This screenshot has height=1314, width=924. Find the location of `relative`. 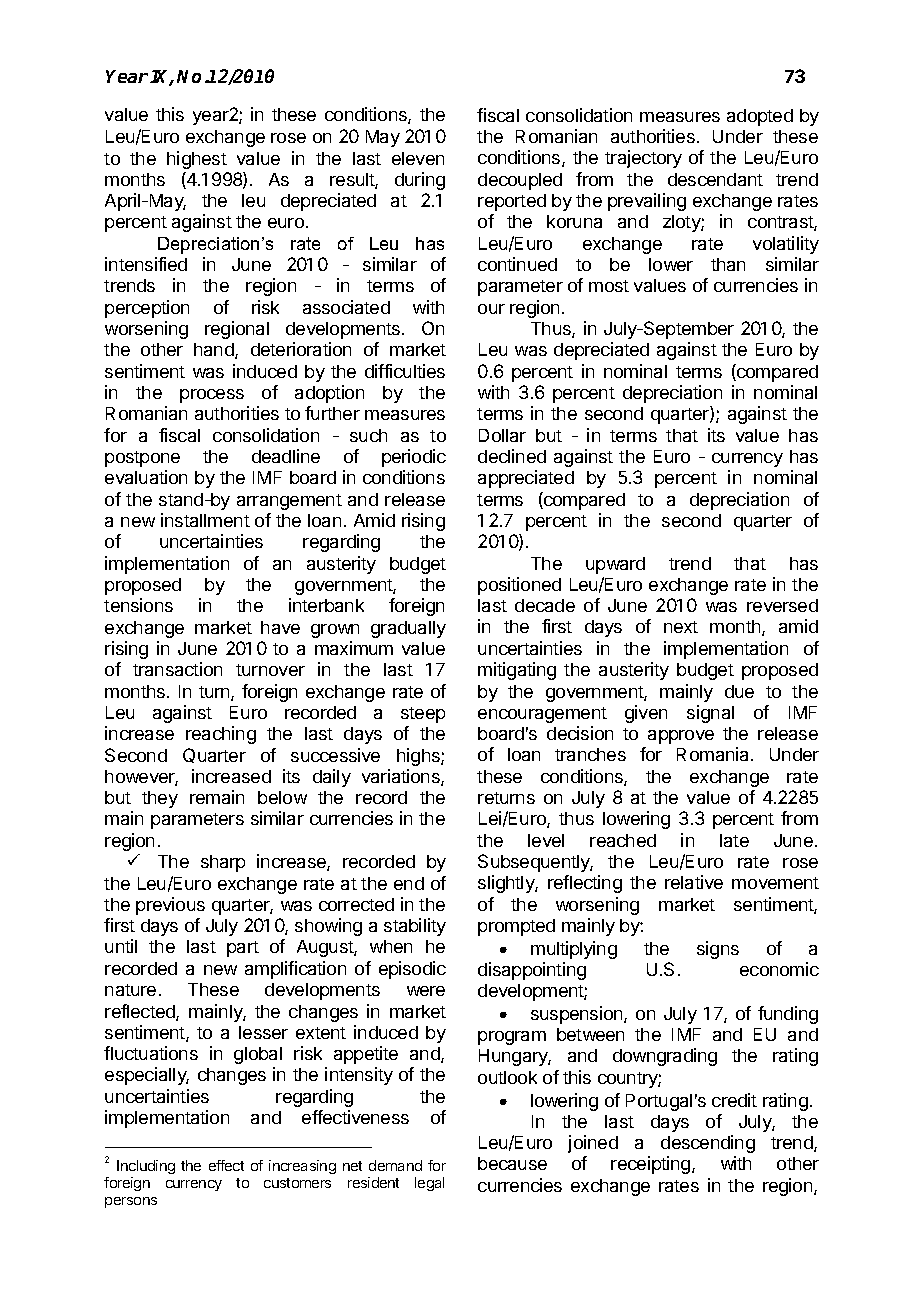

relative is located at coordinates (694, 882).
